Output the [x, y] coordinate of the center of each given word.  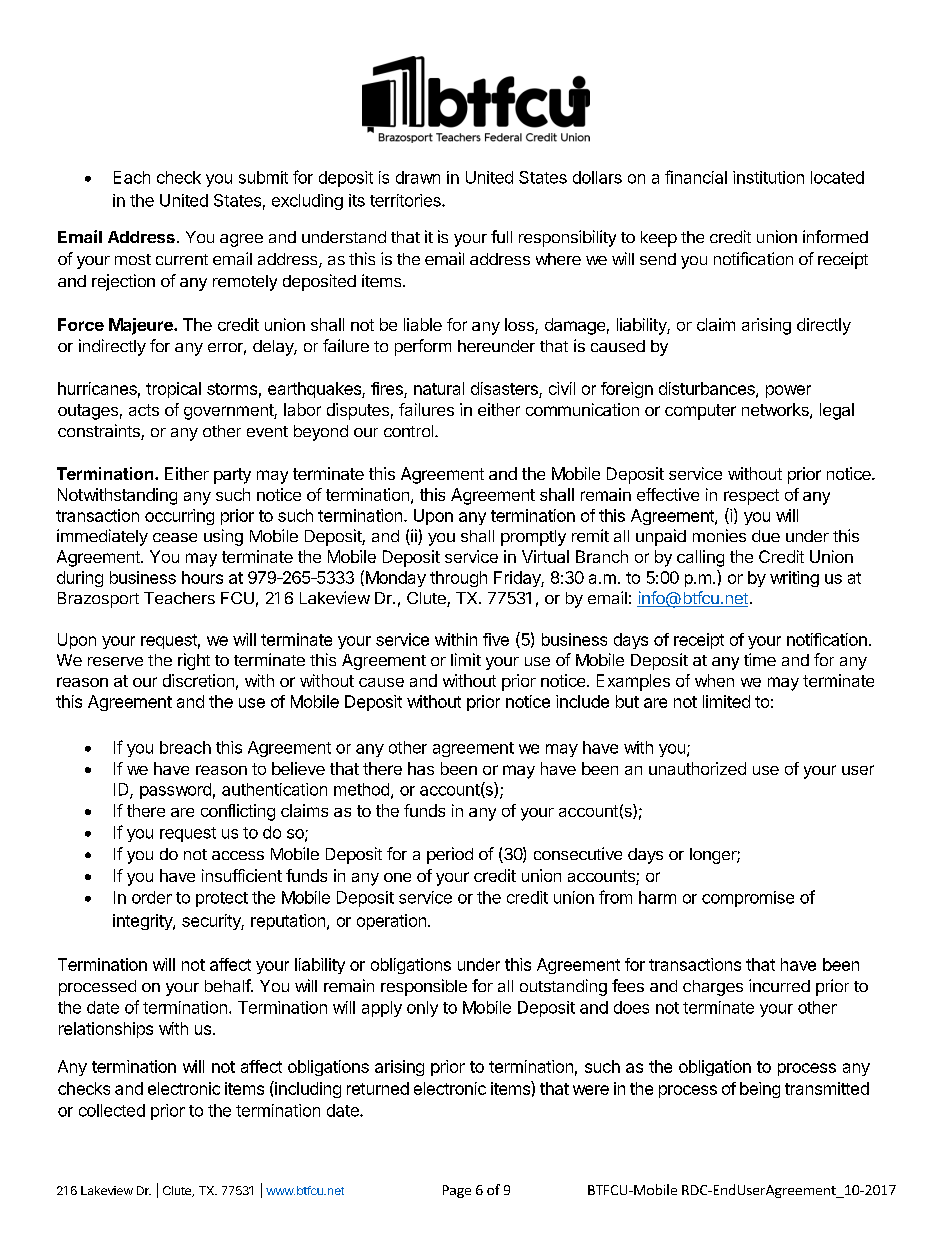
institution [768, 177]
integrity [143, 922]
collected [112, 1110]
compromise [748, 899]
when [714, 680]
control [410, 431]
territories [406, 200]
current [182, 259]
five [496, 639]
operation [391, 922]
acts [144, 410]
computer [700, 412]
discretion [198, 680]
